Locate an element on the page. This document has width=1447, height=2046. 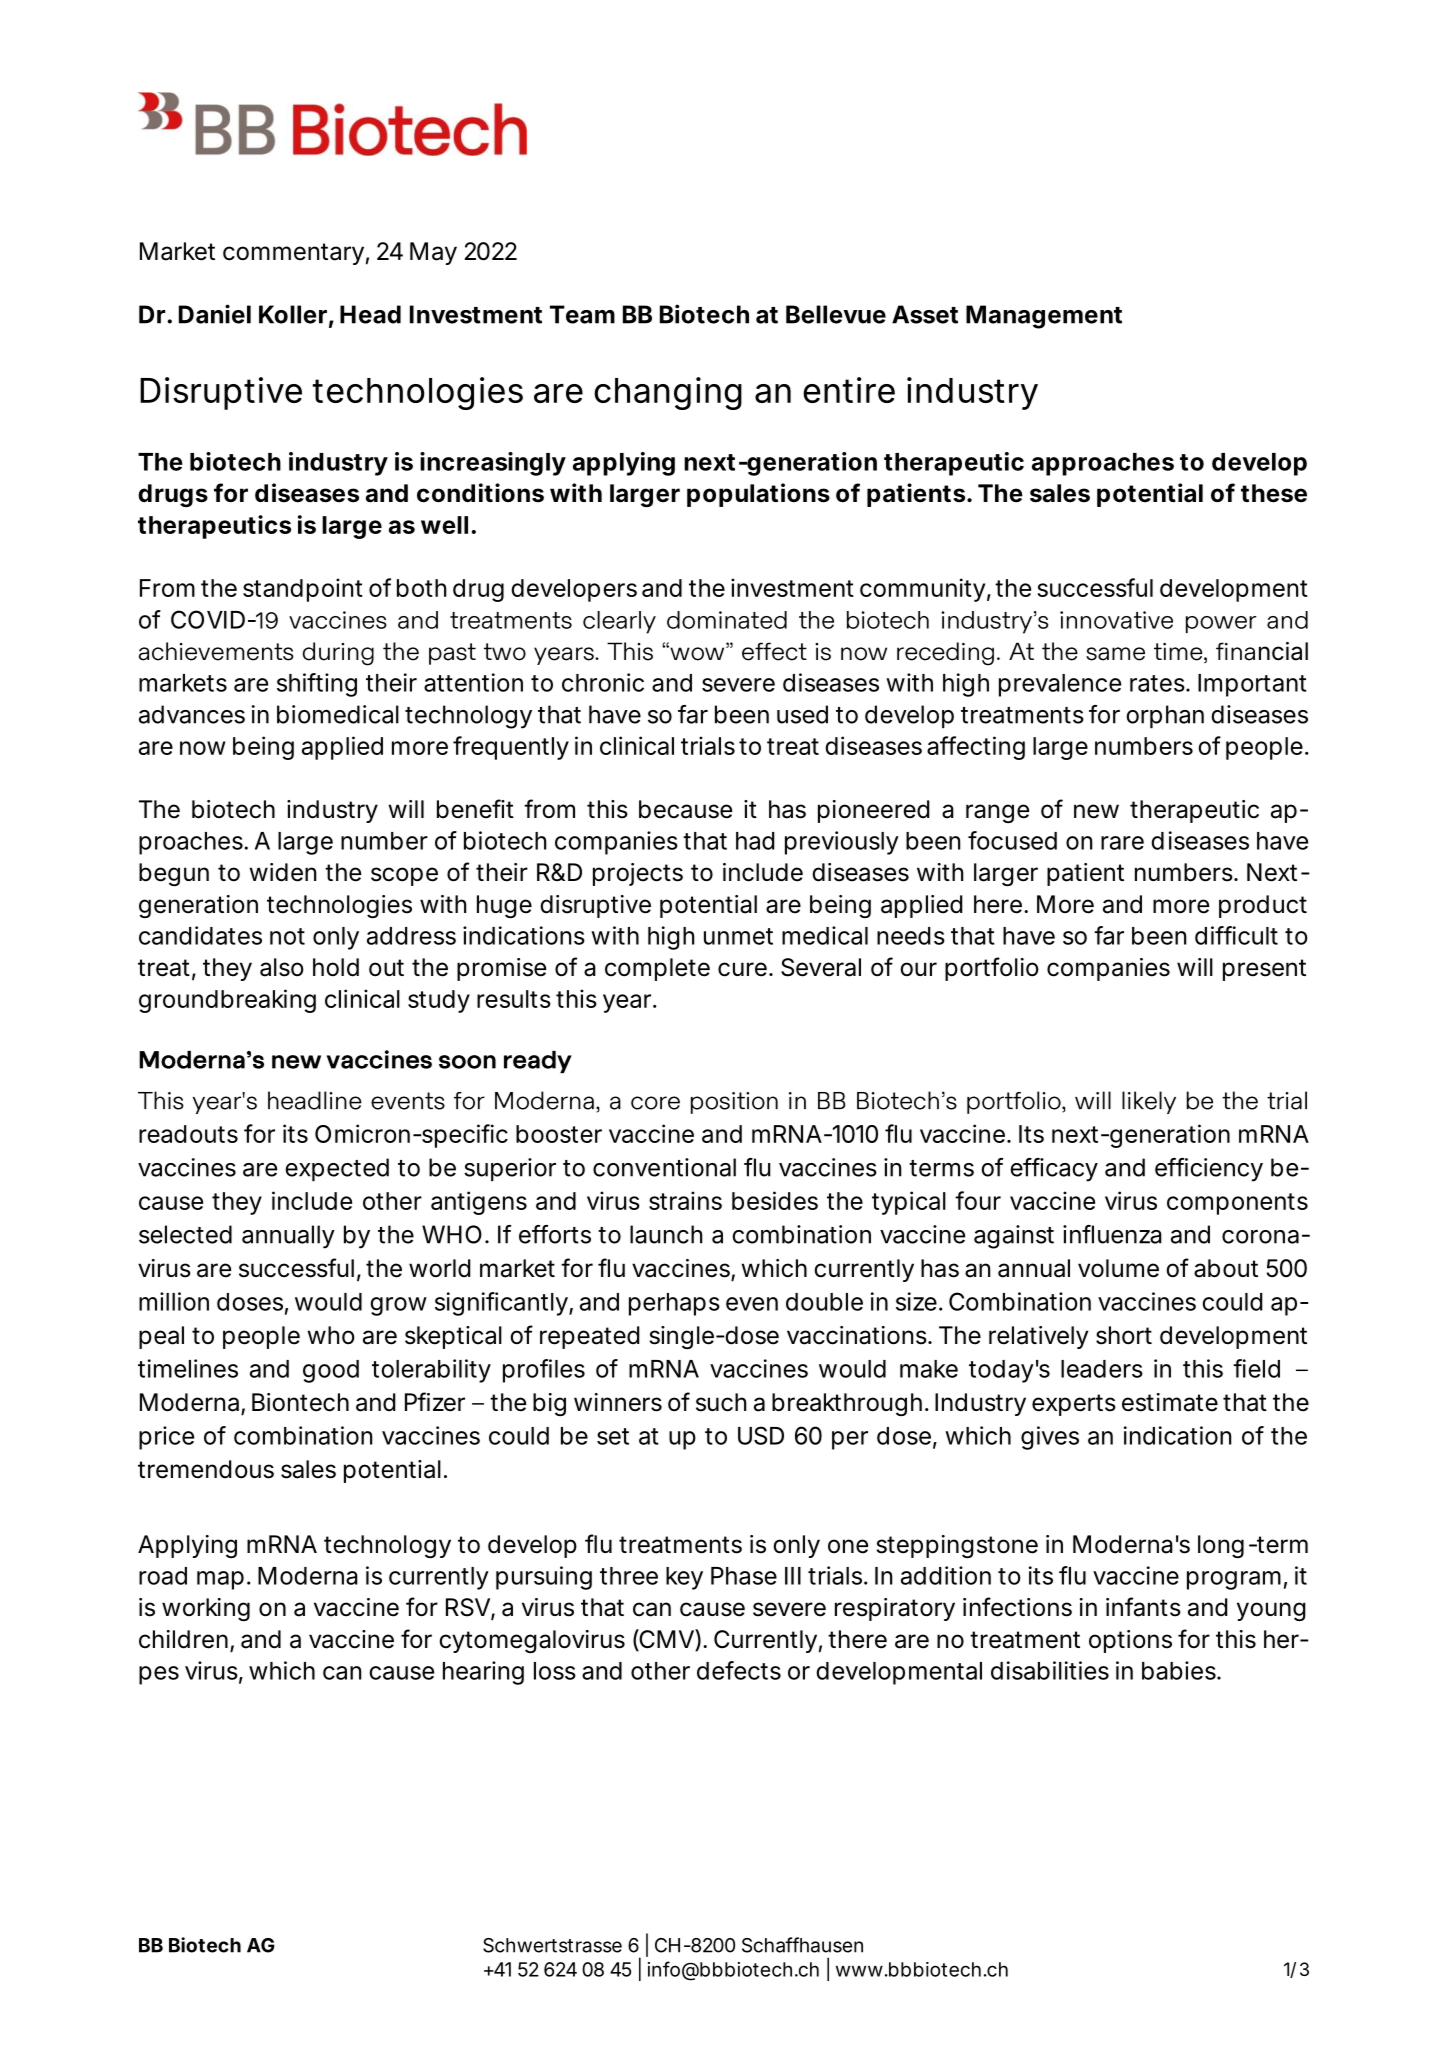
standpoint is located at coordinates (303, 590).
